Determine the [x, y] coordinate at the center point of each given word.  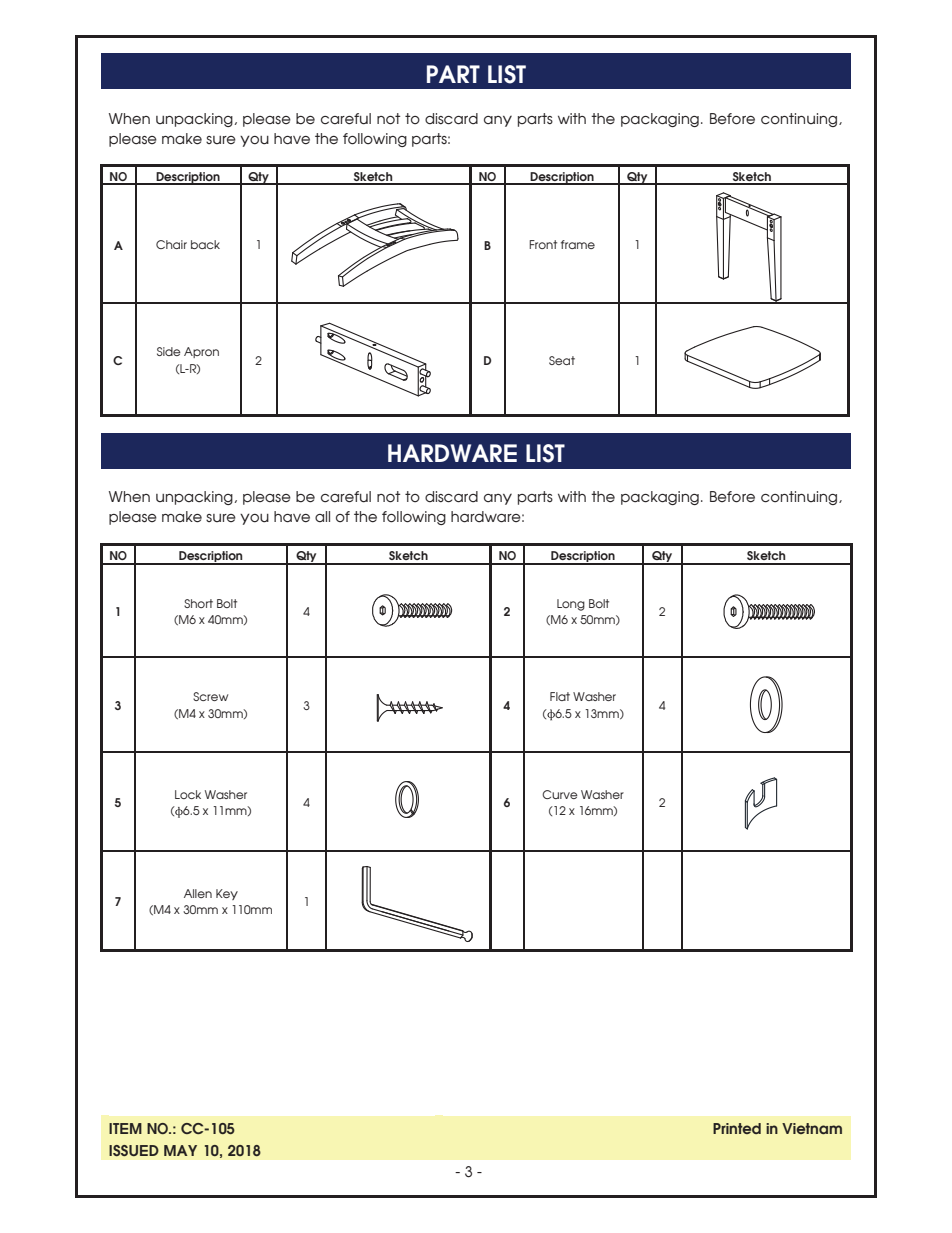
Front [543, 244]
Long [571, 605]
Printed [737, 1128]
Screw [210, 696]
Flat [560, 696]
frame [578, 244]
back [205, 244]
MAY [180, 1150]
